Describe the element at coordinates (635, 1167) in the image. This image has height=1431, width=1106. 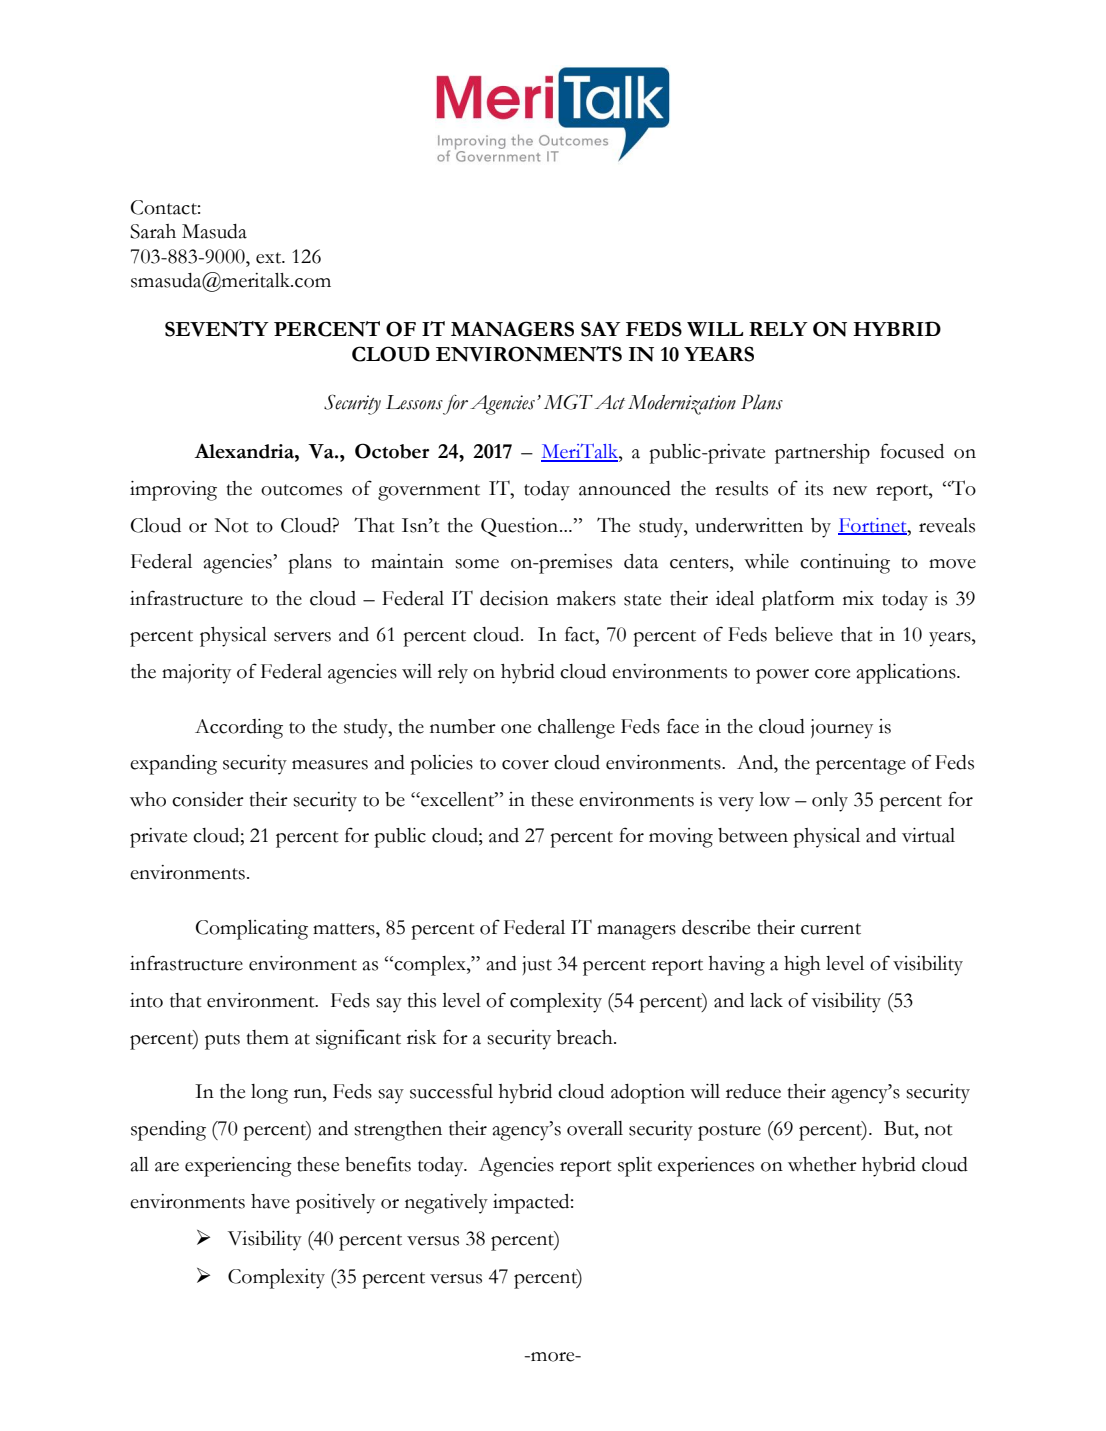
I see `split` at that location.
